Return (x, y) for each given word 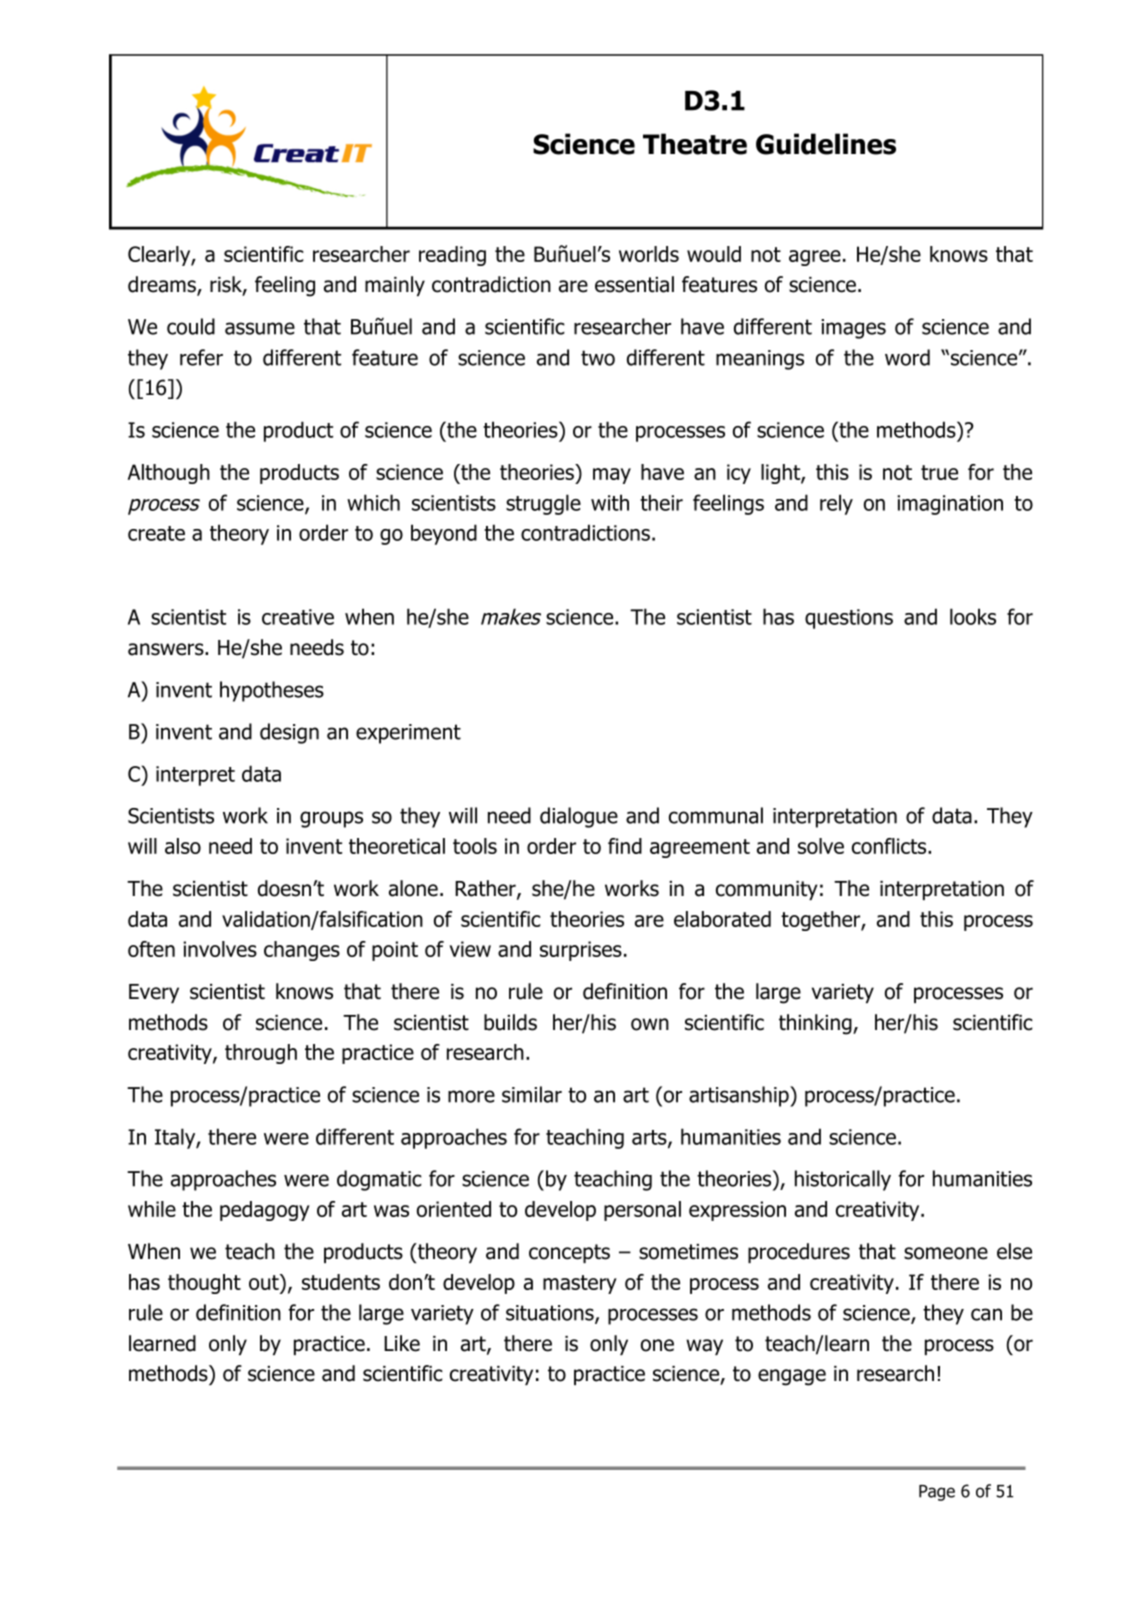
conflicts (890, 846)
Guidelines (826, 144)
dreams (163, 285)
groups (331, 819)
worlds (649, 254)
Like (402, 1343)
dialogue (579, 817)
